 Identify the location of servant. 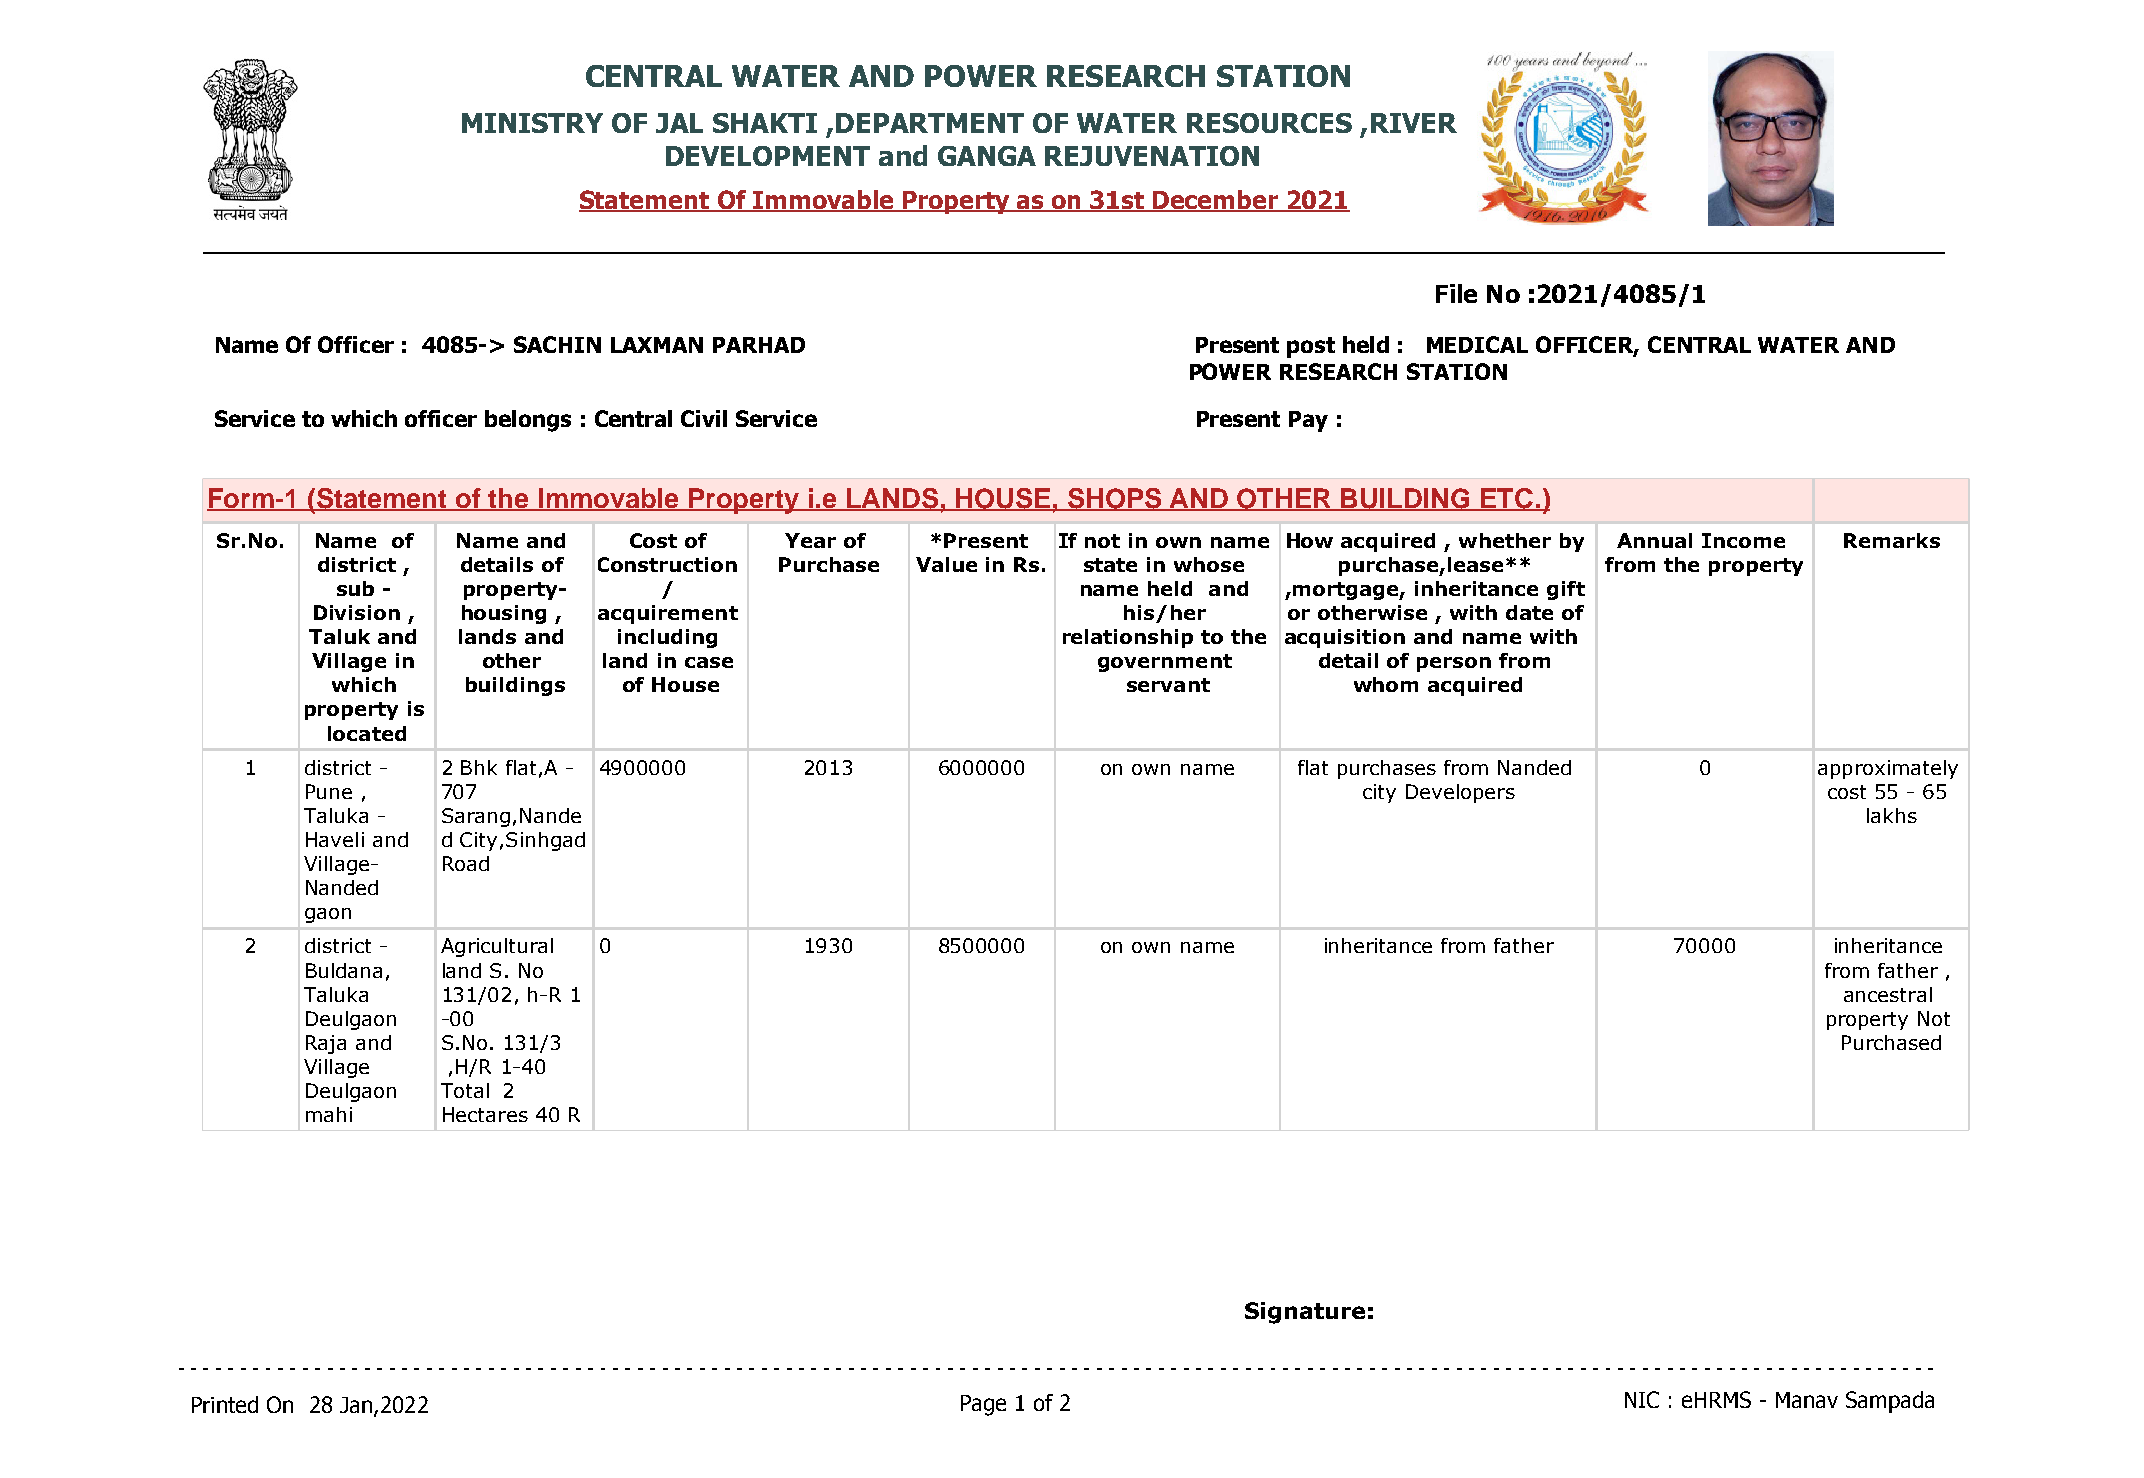
(1168, 685).
